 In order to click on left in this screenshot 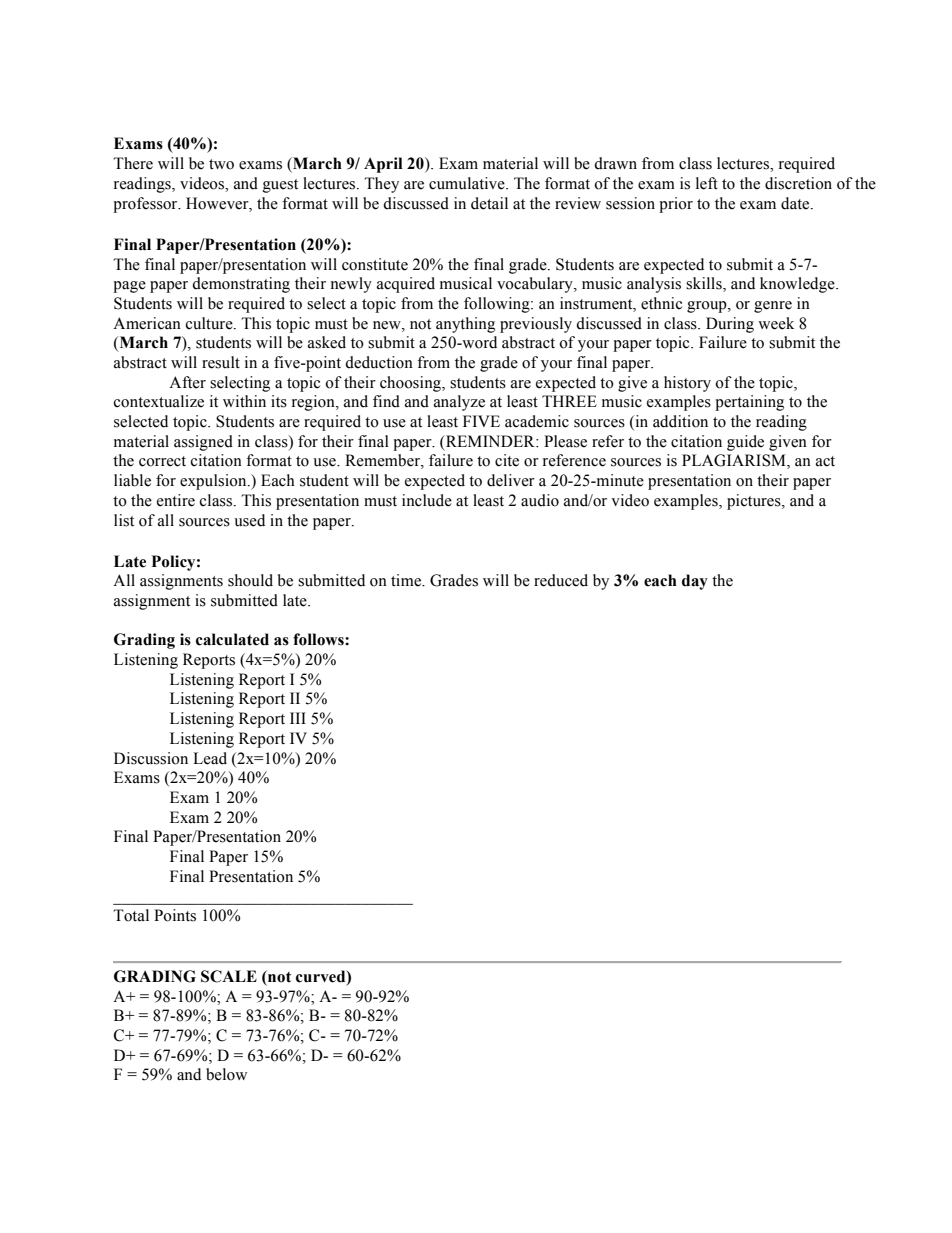, I will do `click(707, 183)`.
